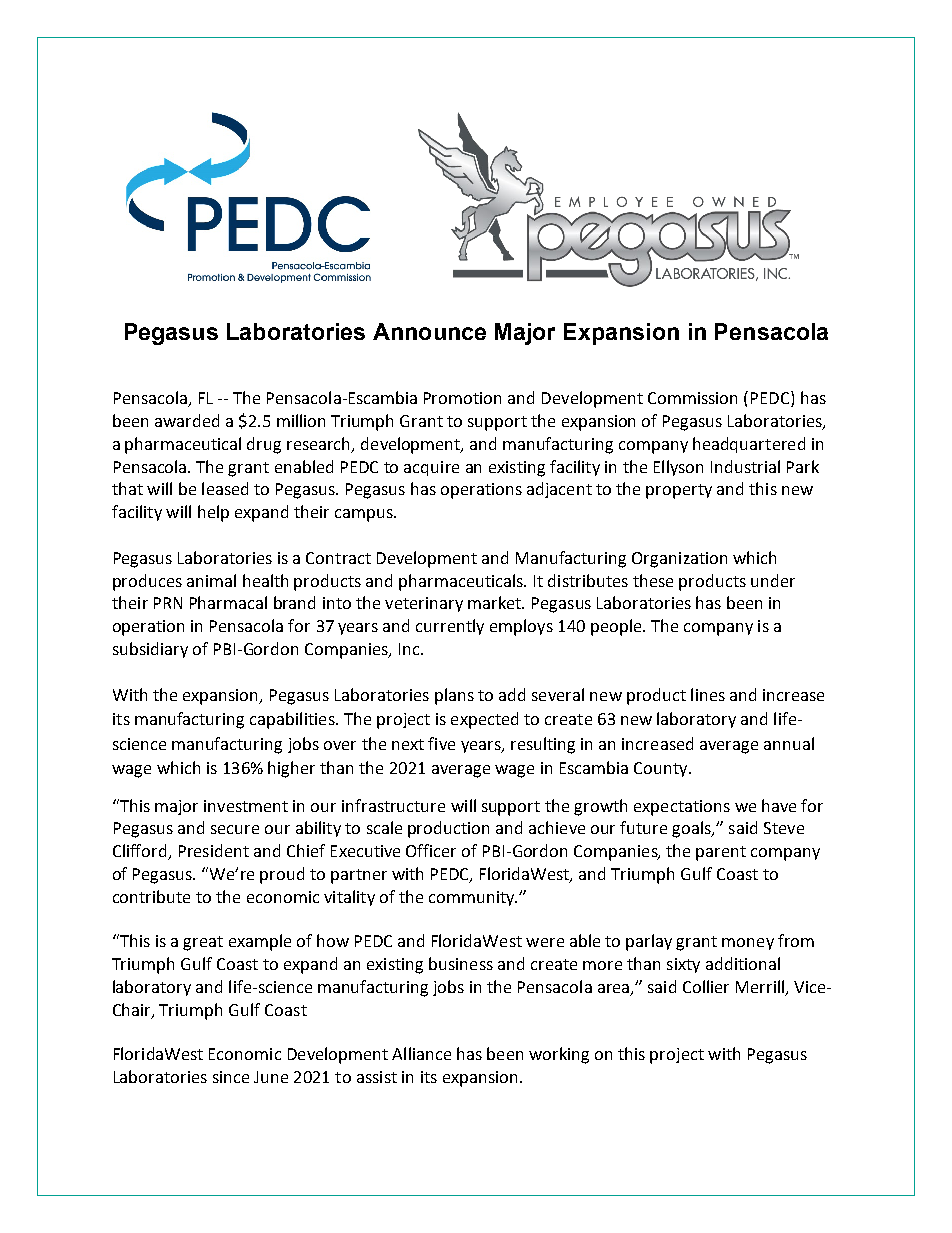 This screenshot has width=952, height=1233. I want to click on Alliance, so click(421, 1053).
